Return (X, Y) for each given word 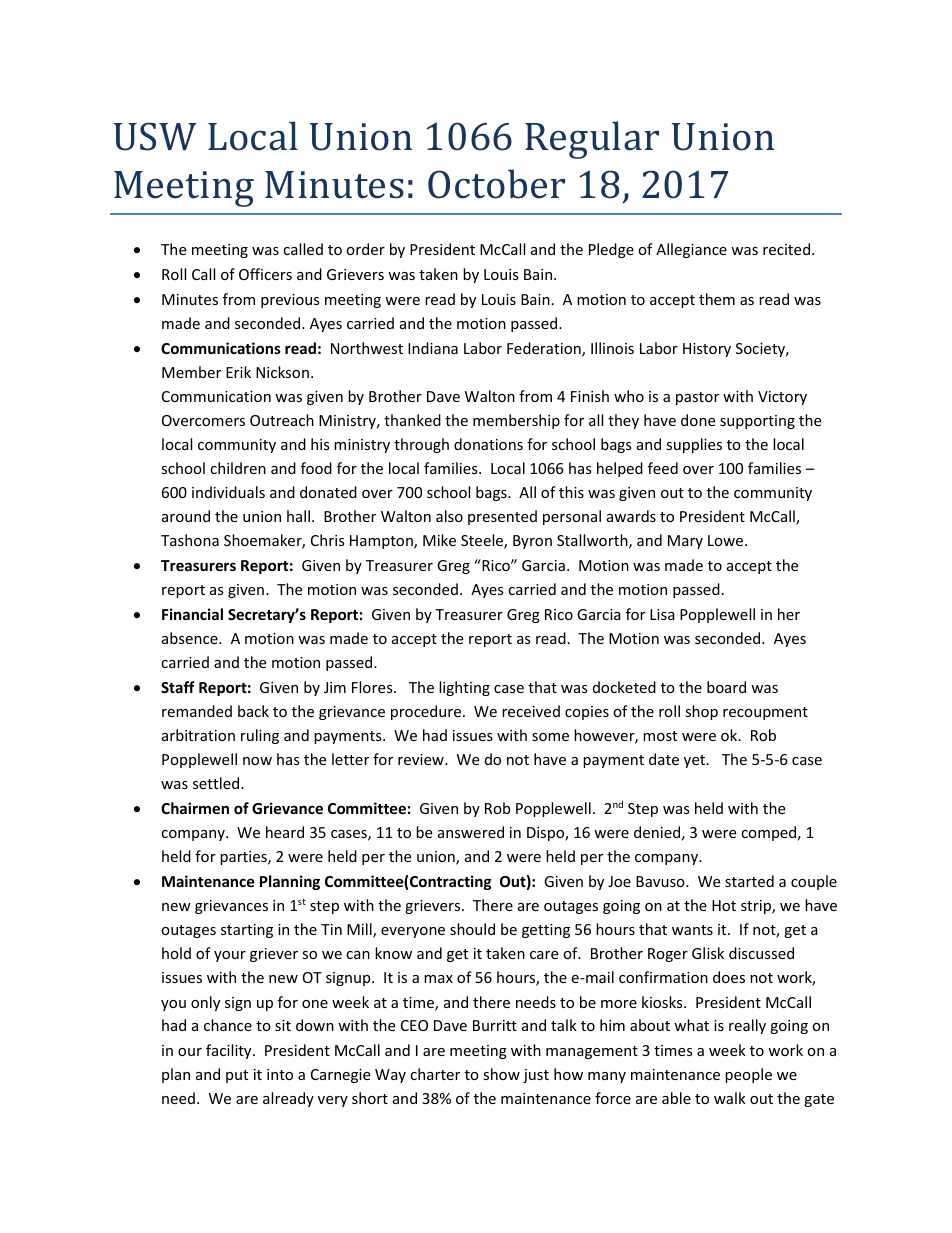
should (472, 929)
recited (786, 249)
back (253, 711)
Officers (265, 274)
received (531, 711)
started (749, 881)
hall (298, 516)
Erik (238, 372)
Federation (545, 349)
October (496, 184)
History (707, 350)
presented (502, 517)
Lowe (727, 540)
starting (247, 931)
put (237, 1076)
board (726, 687)
